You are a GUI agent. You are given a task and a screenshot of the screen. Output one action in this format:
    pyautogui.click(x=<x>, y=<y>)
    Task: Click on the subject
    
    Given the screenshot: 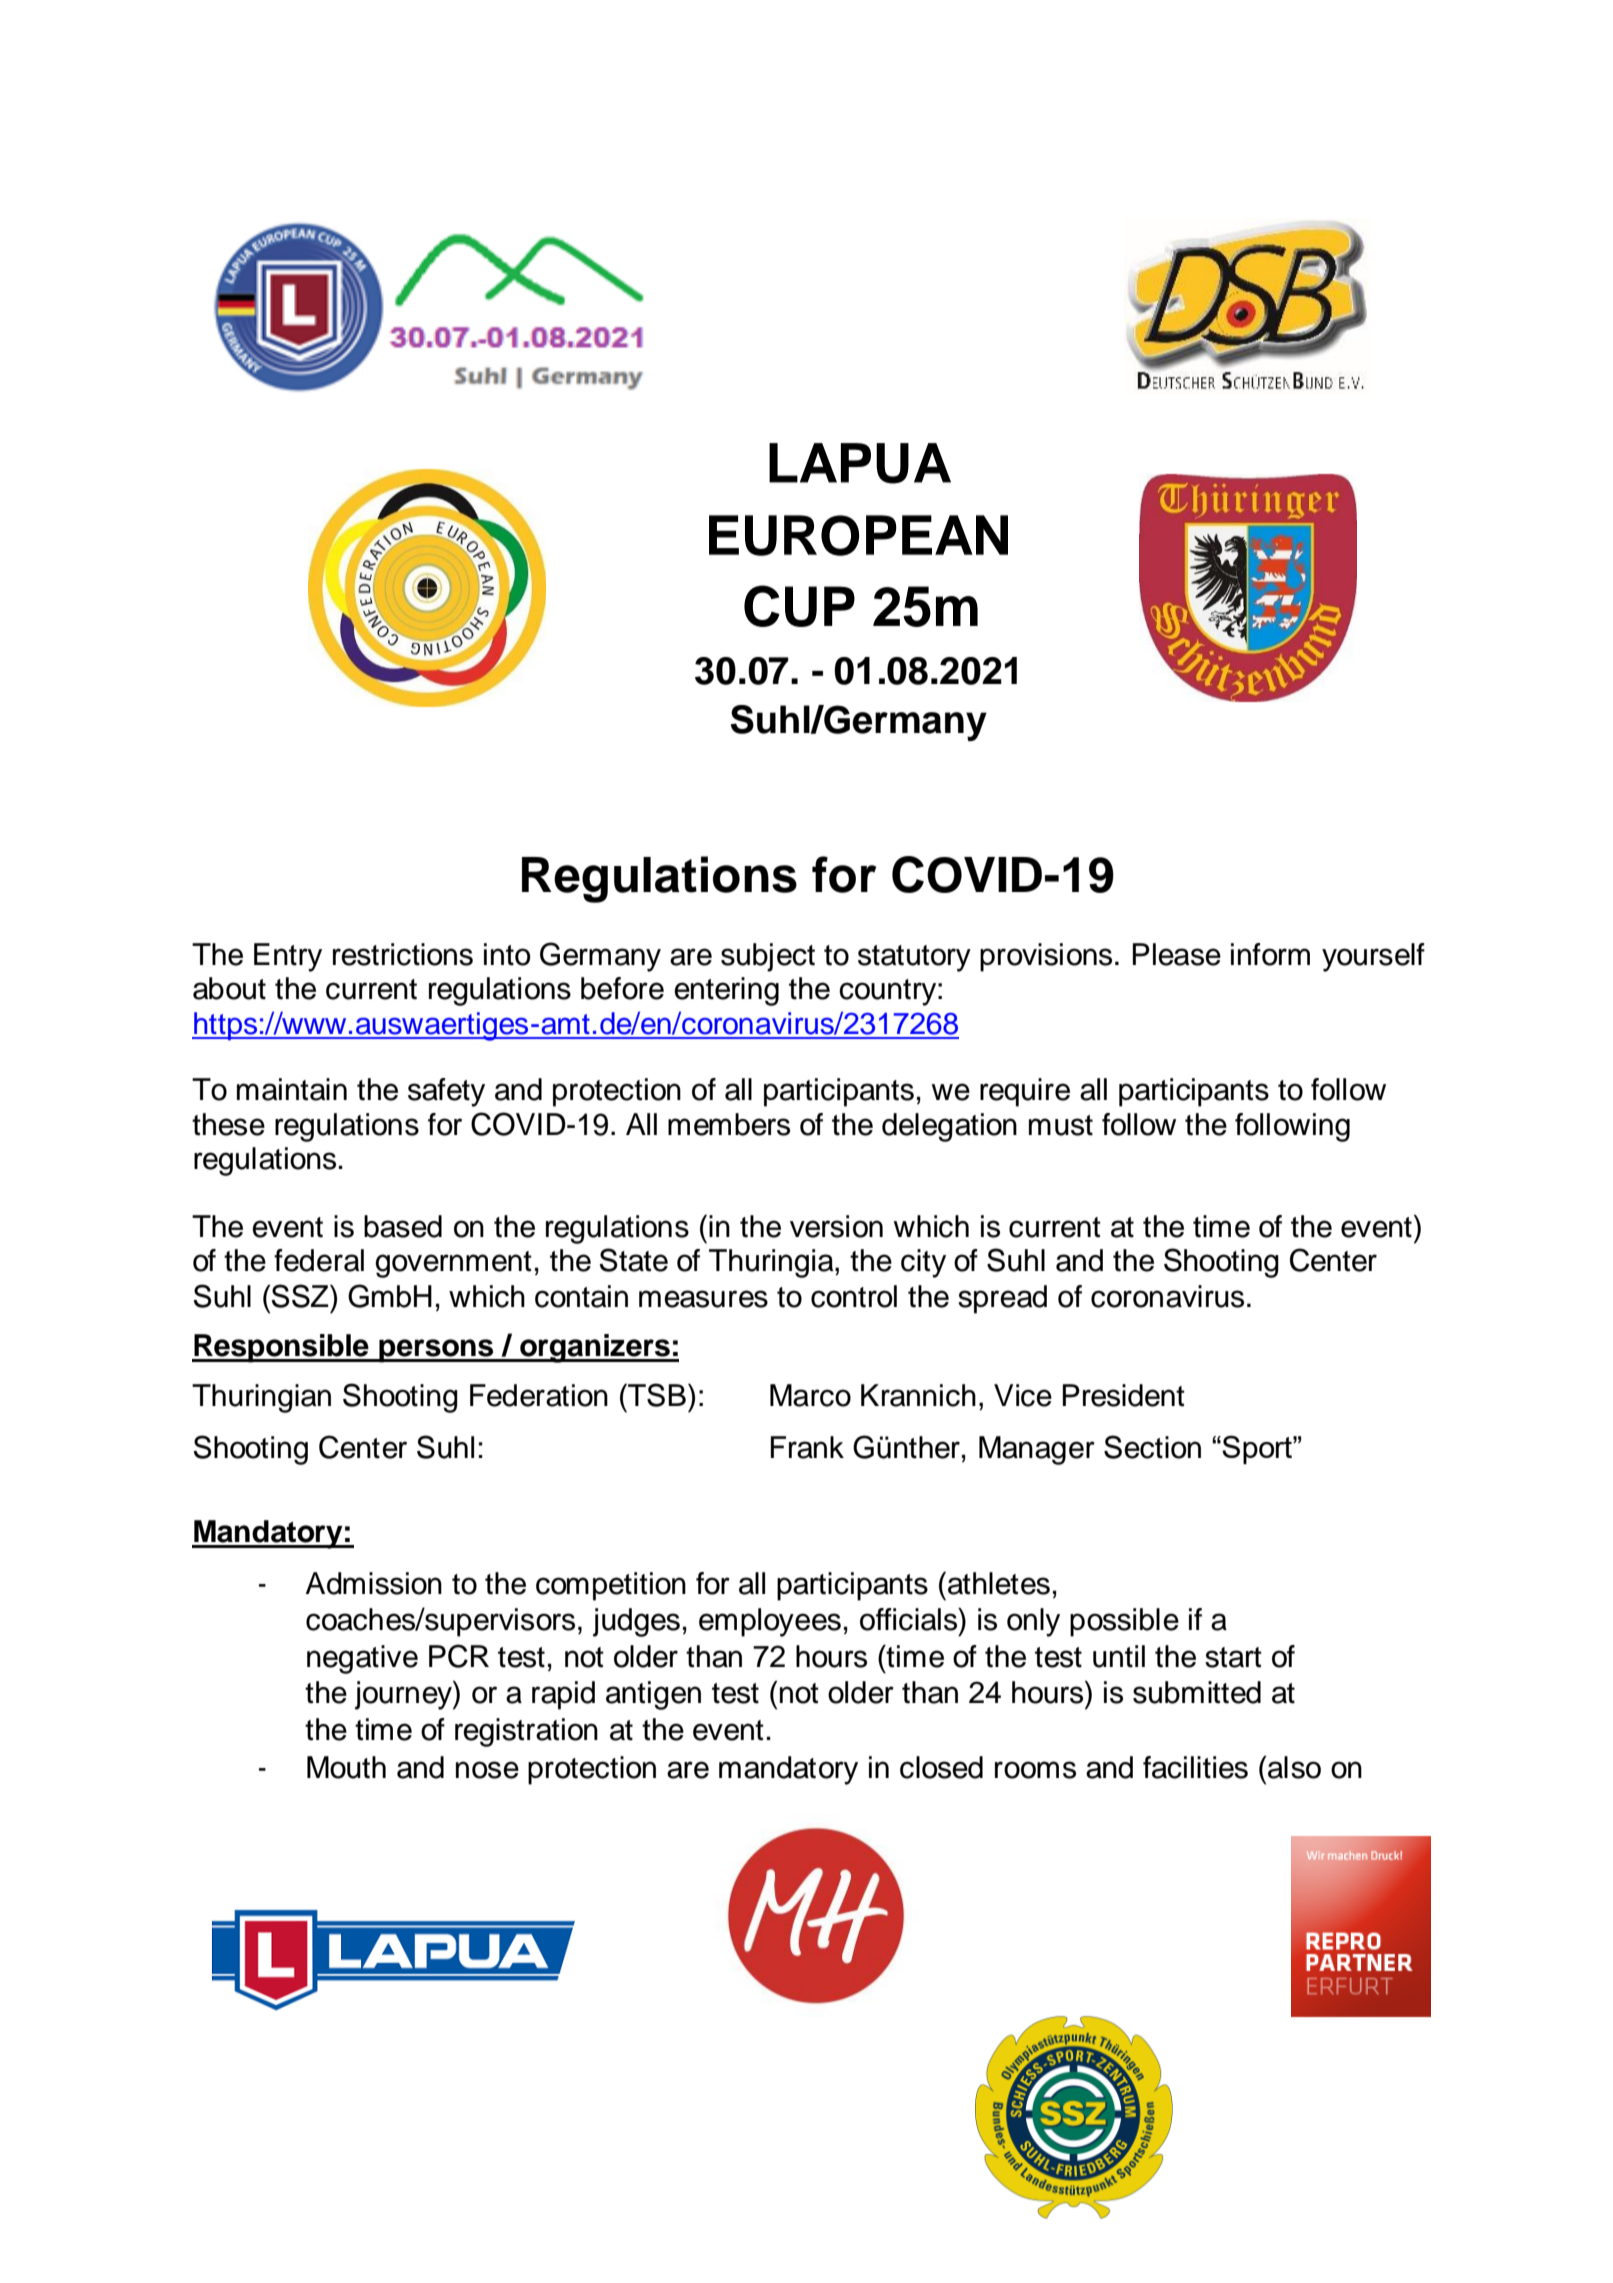 What is the action you would take?
    pyautogui.click(x=768, y=957)
